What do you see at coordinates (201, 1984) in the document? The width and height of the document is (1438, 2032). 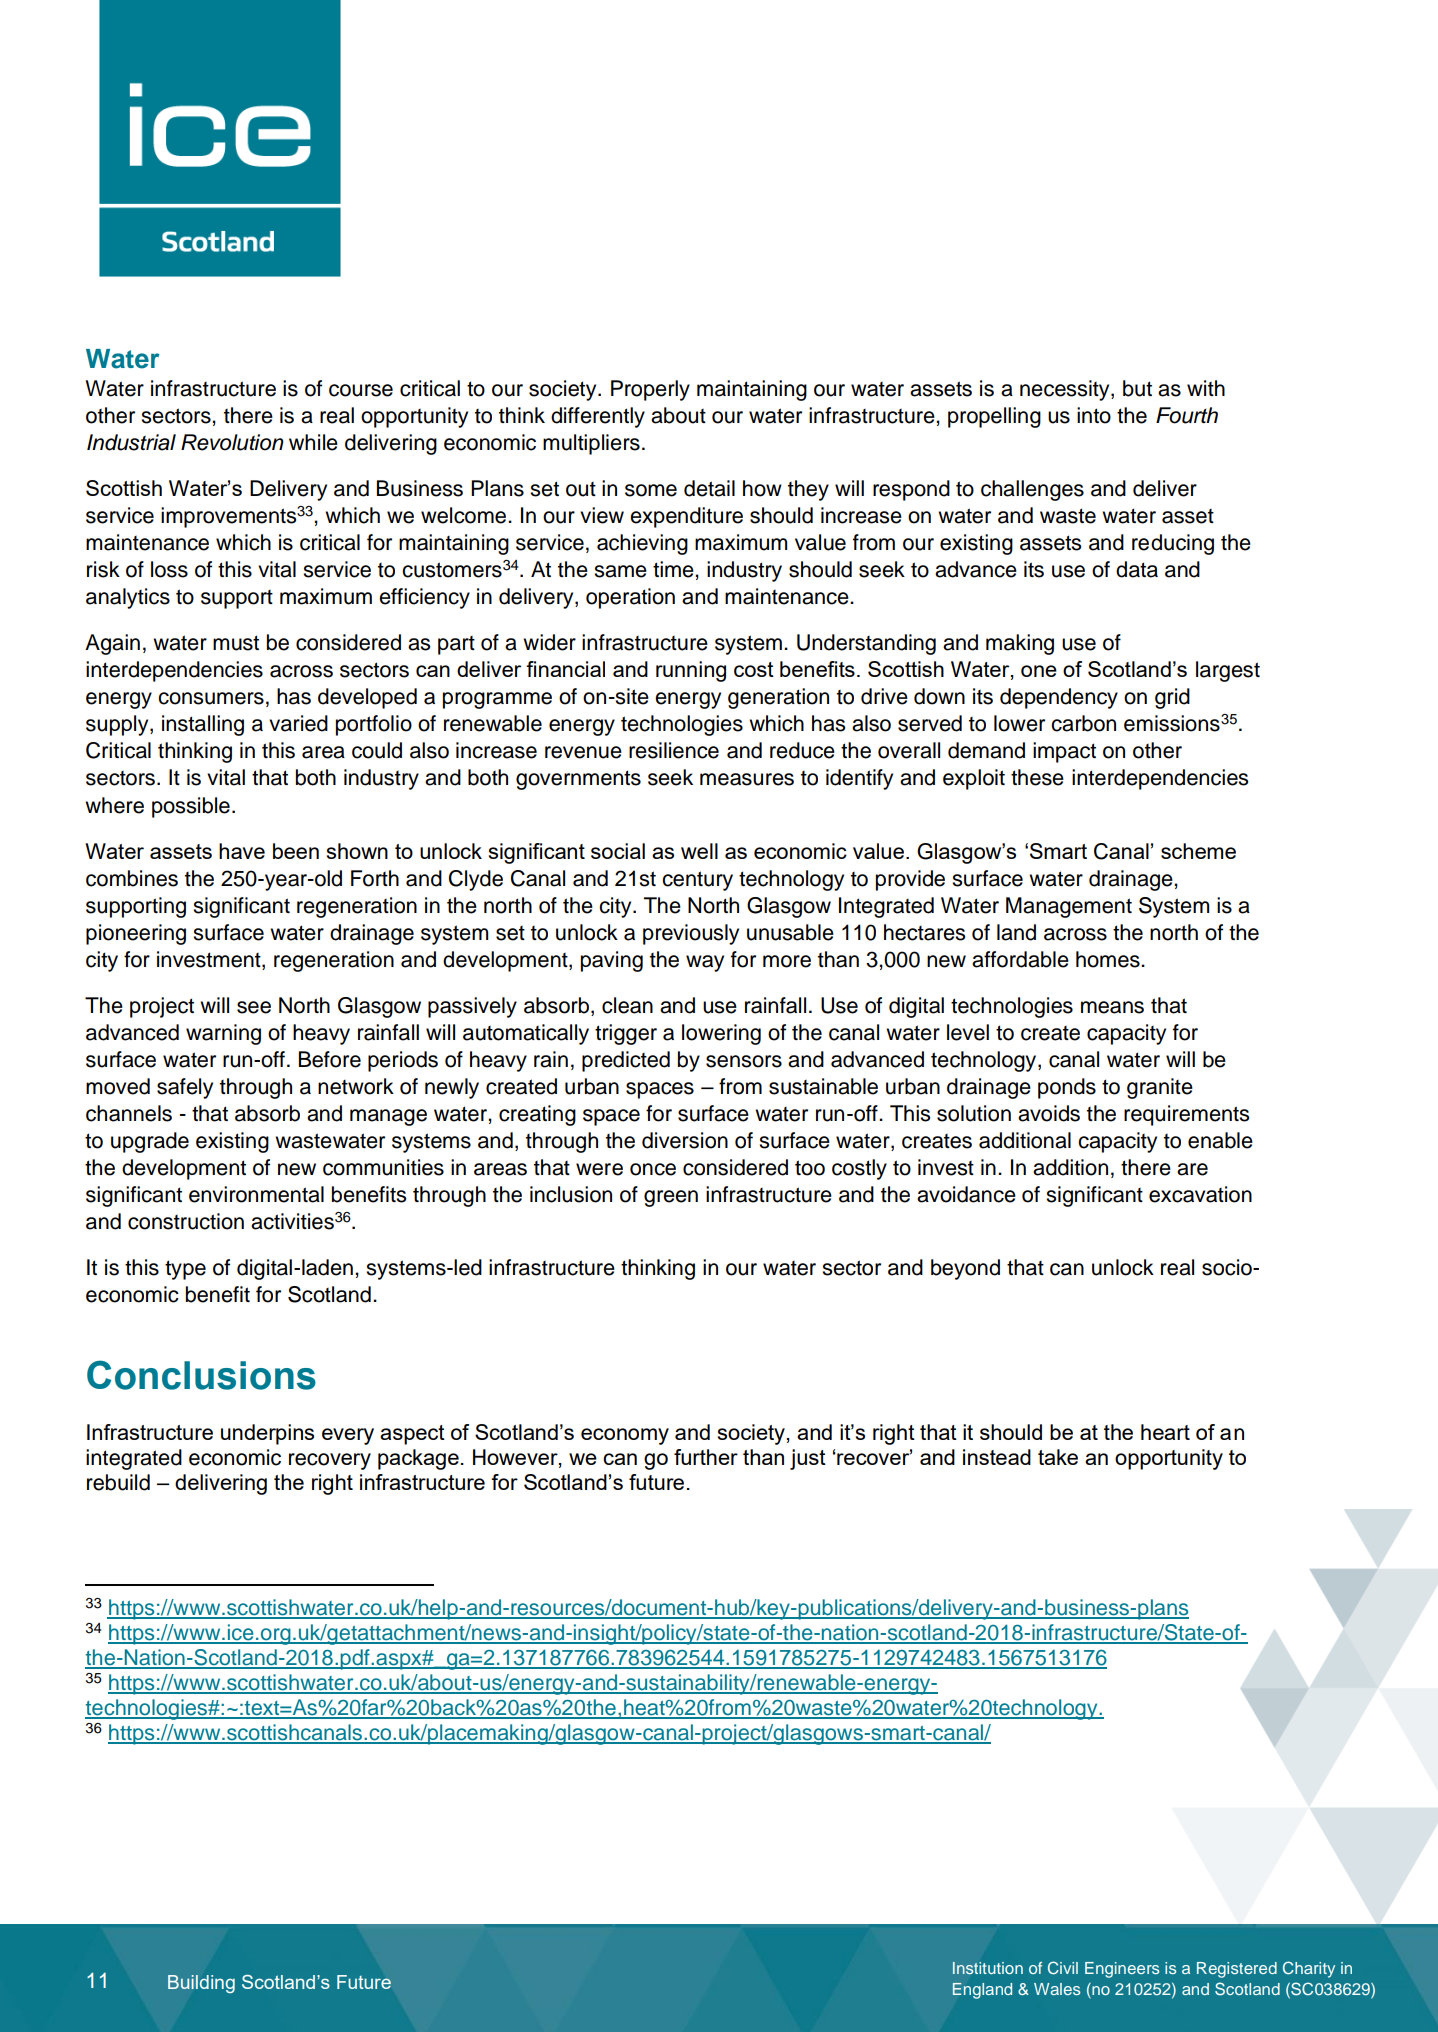 I see `Building` at bounding box center [201, 1984].
